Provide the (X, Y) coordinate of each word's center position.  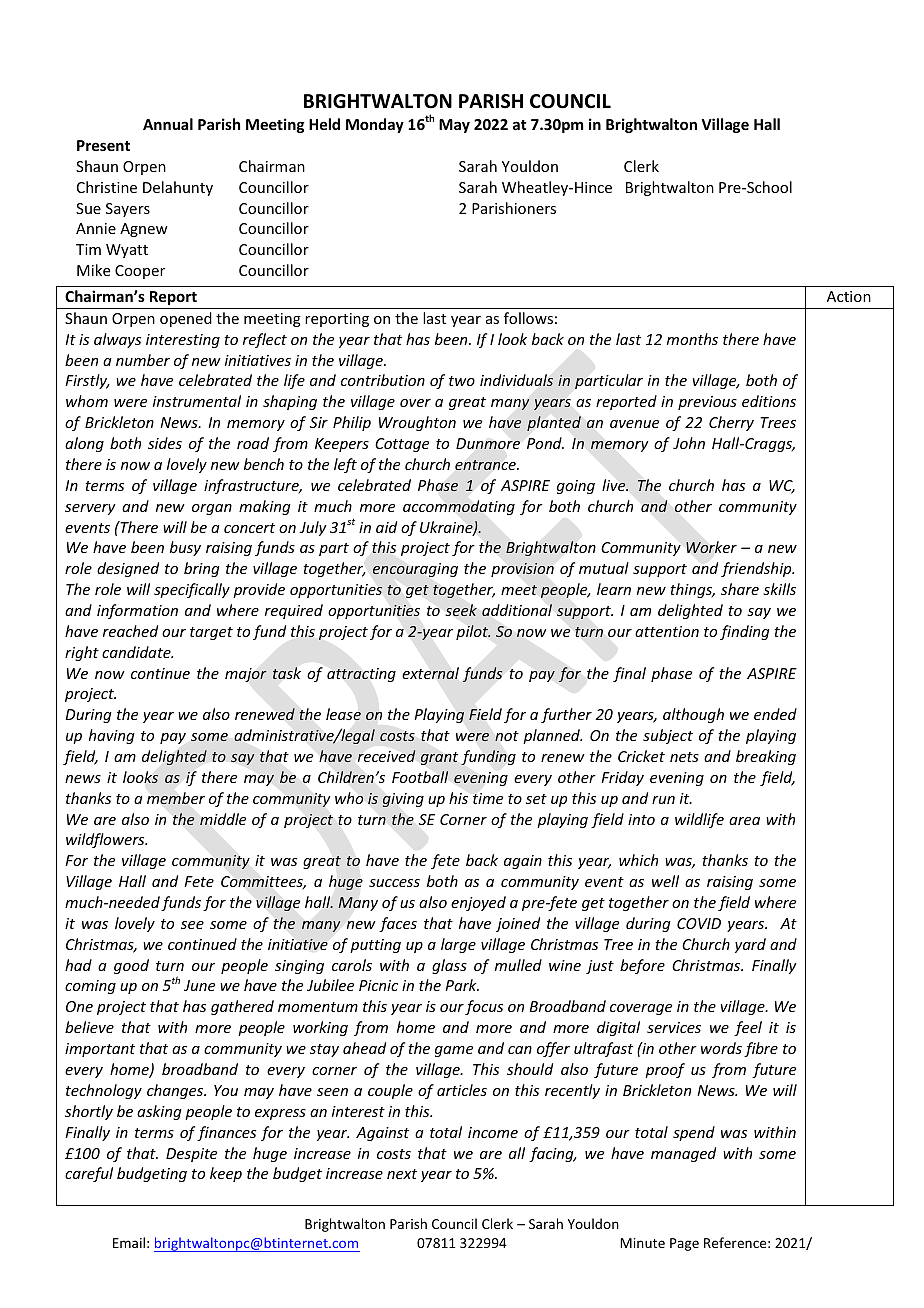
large (458, 945)
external (430, 673)
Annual (168, 124)
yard (750, 945)
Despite (191, 1155)
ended (775, 714)
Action (849, 296)
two (462, 381)
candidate (137, 652)
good (131, 966)
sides (165, 443)
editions (769, 401)
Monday (375, 125)
